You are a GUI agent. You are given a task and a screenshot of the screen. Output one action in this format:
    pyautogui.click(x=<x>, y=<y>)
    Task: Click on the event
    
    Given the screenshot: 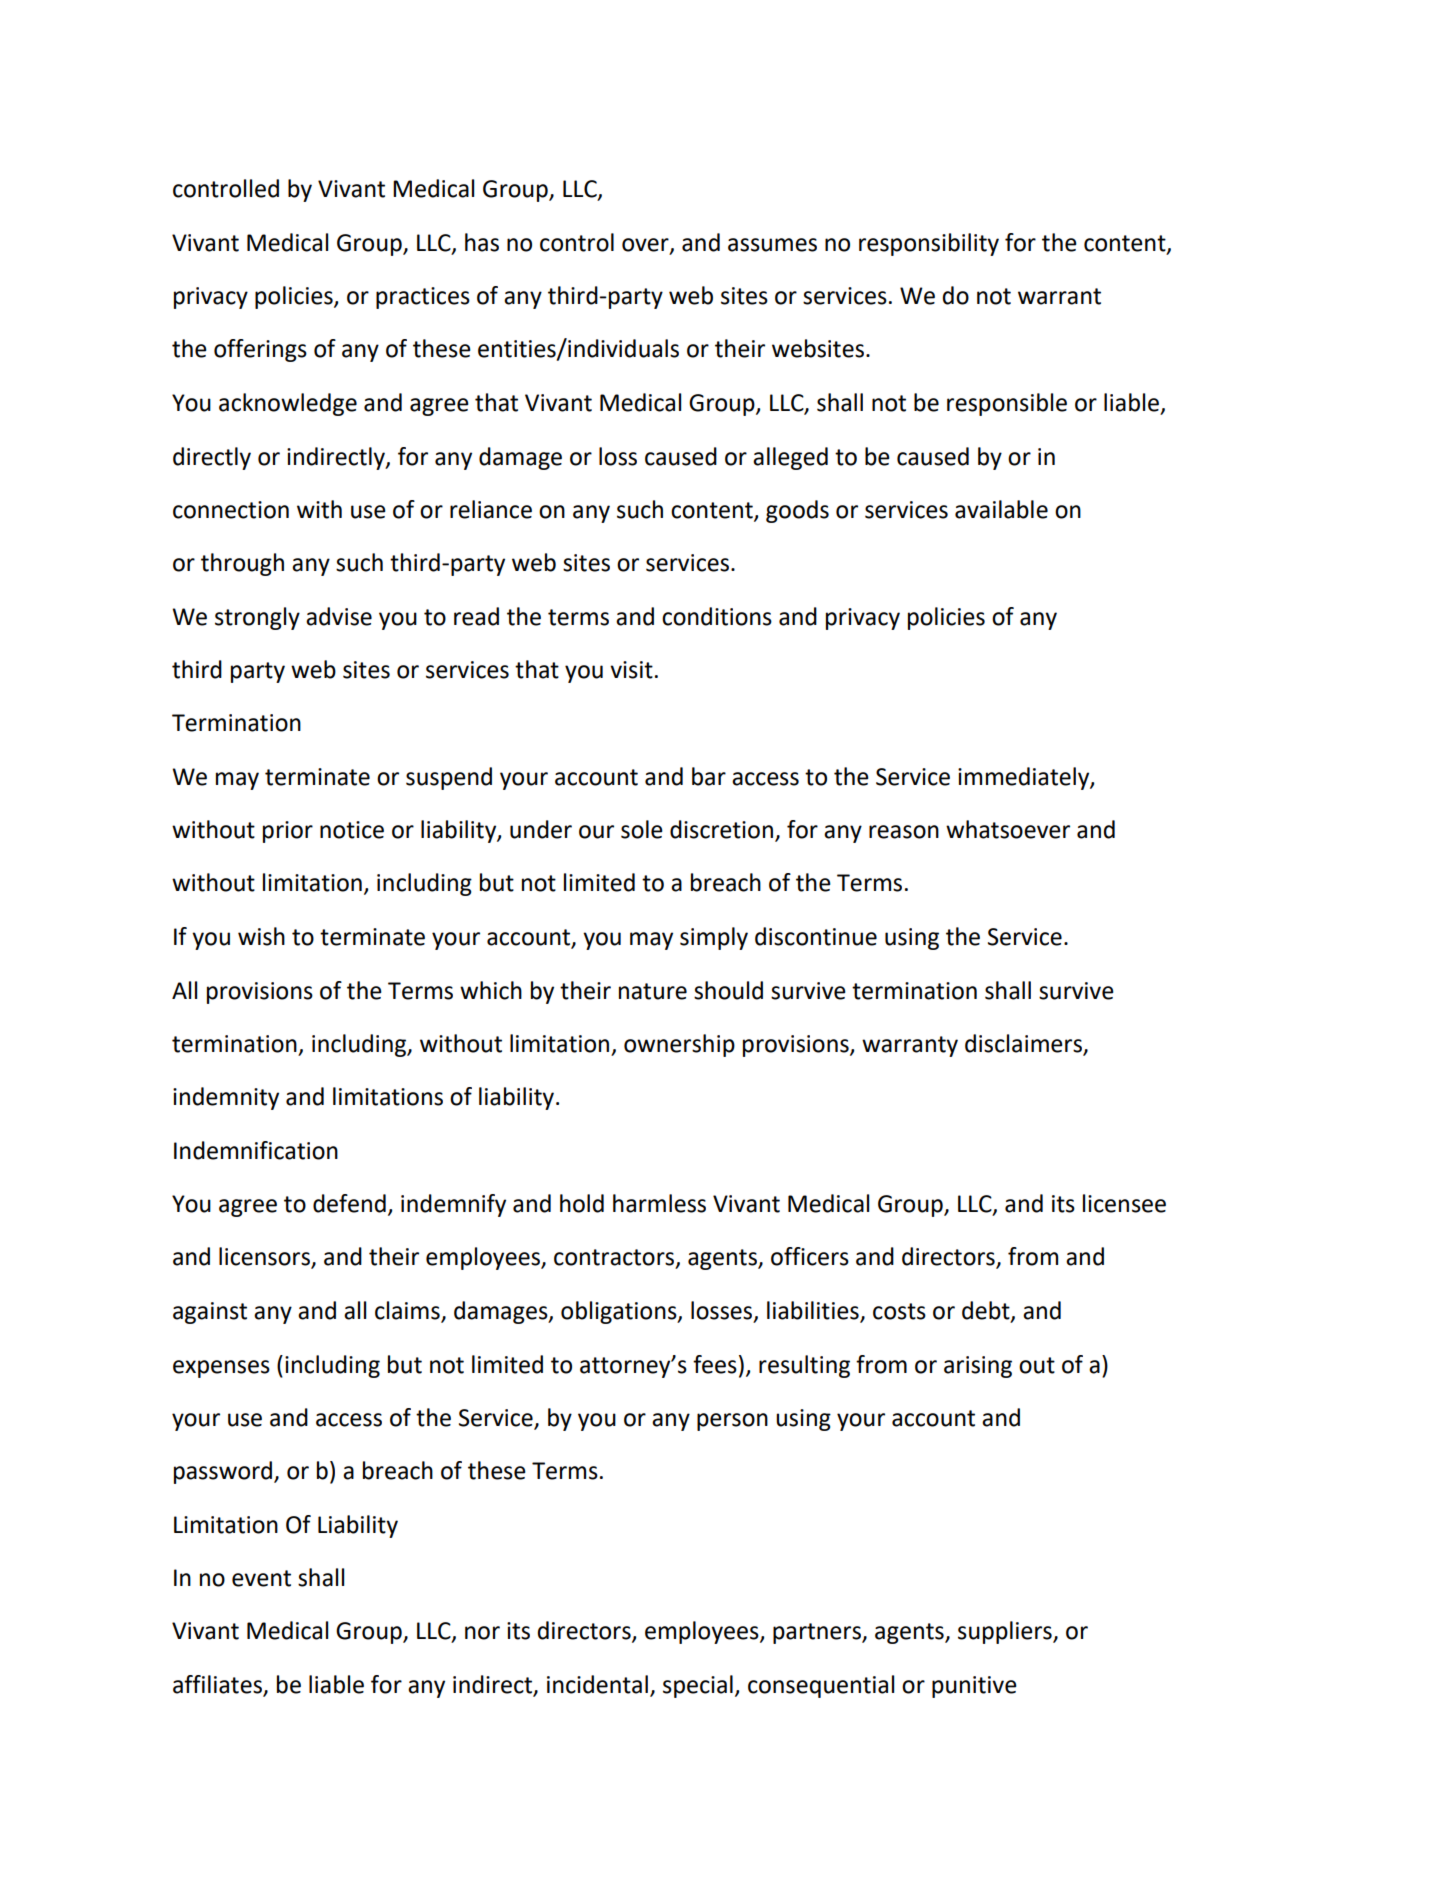 What is the action you would take?
    pyautogui.click(x=261, y=1578)
